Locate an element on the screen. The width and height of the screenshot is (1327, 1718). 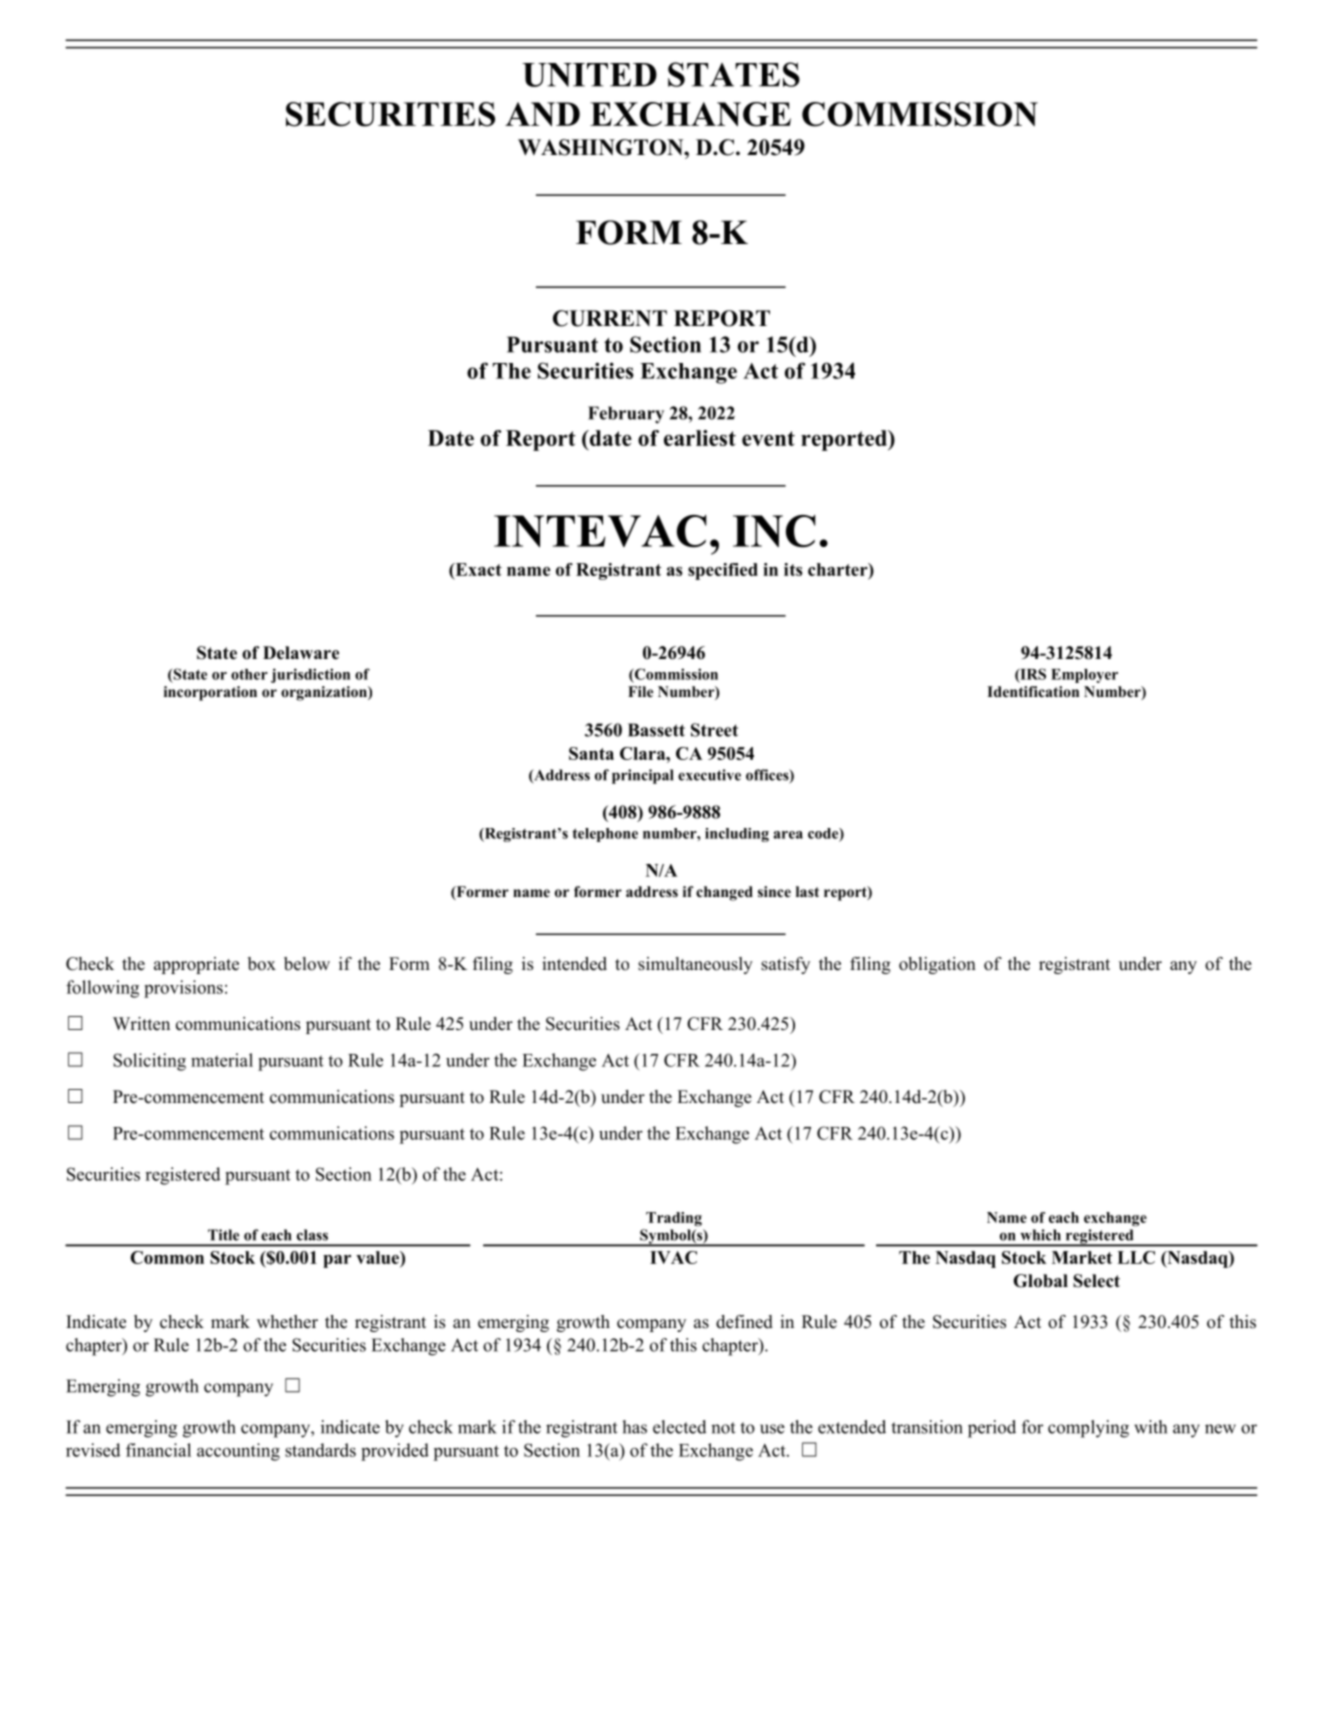
incorporation is located at coordinates (210, 693).
